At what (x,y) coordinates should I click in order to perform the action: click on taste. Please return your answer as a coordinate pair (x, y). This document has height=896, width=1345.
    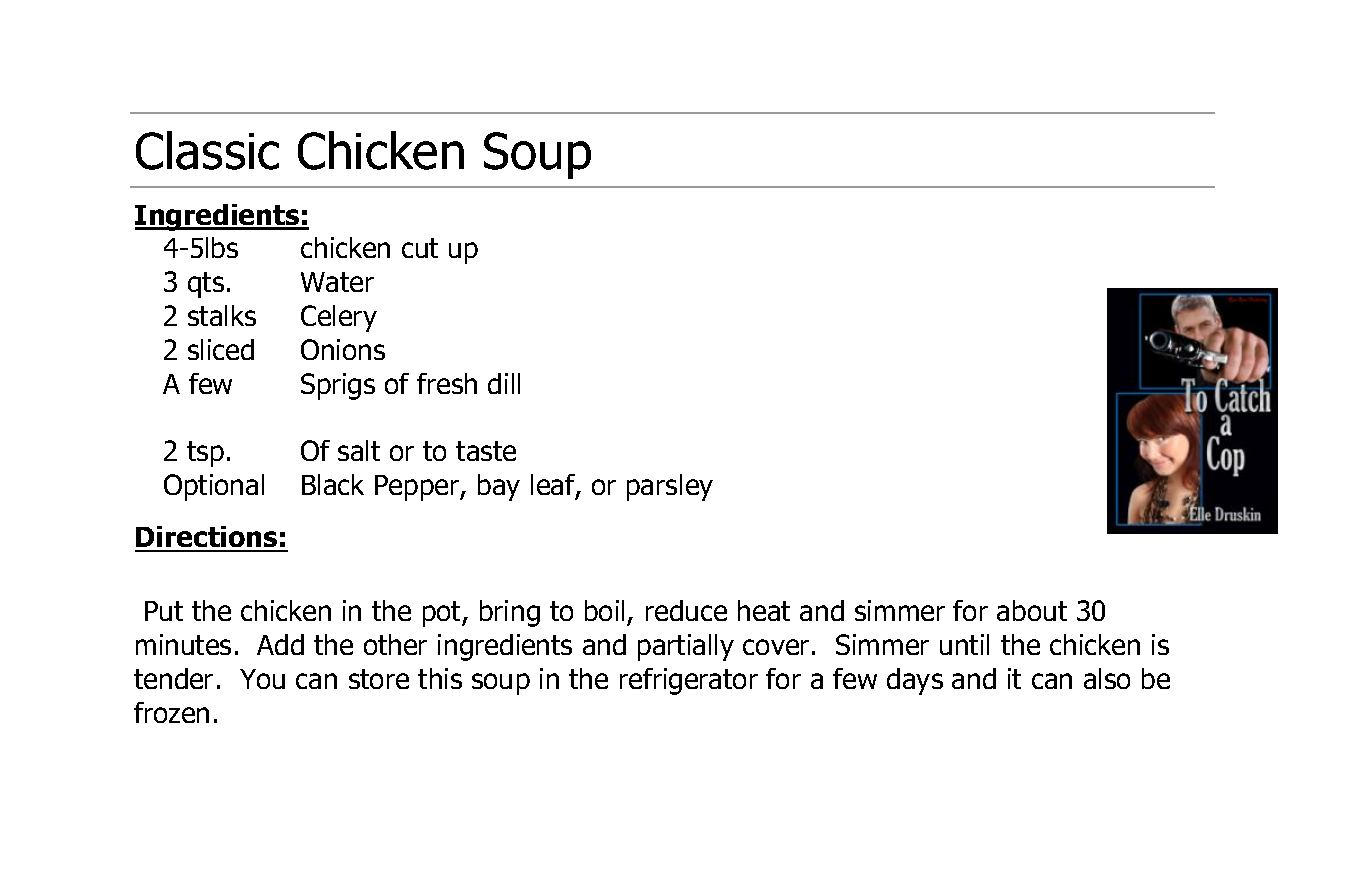
    Looking at the image, I should click on (486, 451).
